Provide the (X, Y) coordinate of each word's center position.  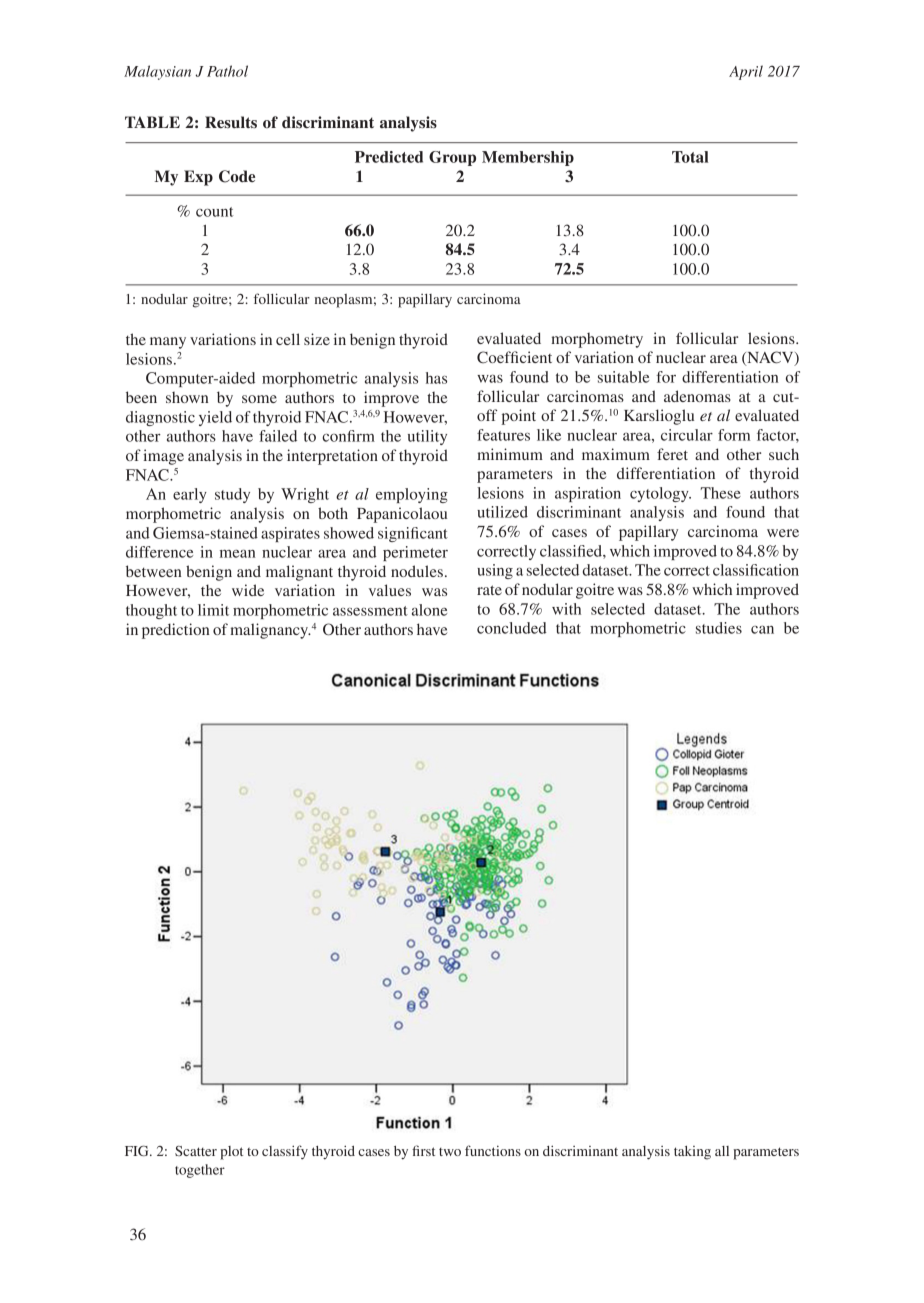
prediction (175, 631)
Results (231, 122)
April (746, 72)
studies (719, 628)
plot (231, 1153)
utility (427, 437)
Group (452, 158)
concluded (512, 628)
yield (215, 418)
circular (687, 435)
